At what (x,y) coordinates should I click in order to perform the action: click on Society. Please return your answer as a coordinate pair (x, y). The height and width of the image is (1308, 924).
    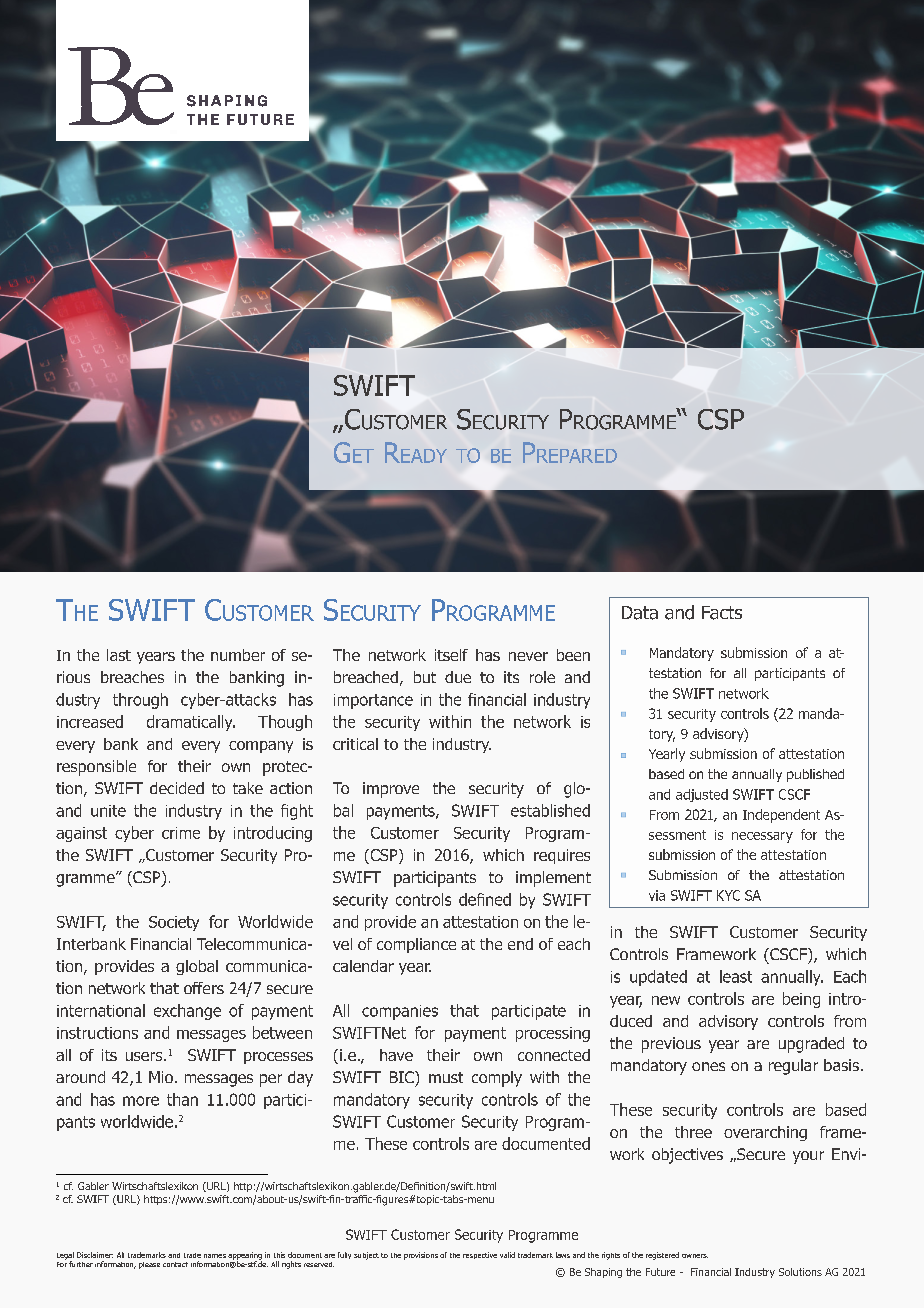
    Looking at the image, I should click on (174, 923).
